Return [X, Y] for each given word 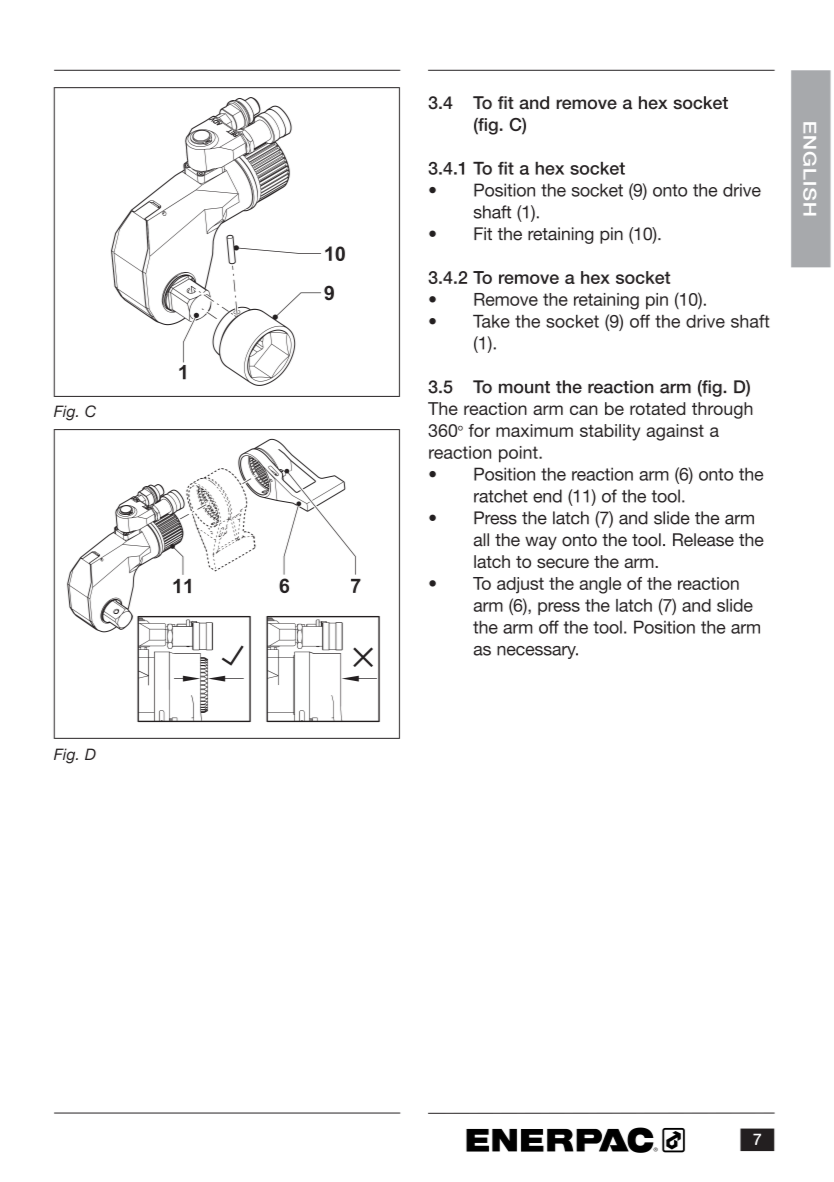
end [547, 496]
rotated [657, 408]
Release [703, 540]
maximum [534, 430]
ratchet [501, 496]
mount [524, 387]
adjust [520, 585]
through [722, 410]
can [584, 410]
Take [491, 321]
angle [600, 585]
